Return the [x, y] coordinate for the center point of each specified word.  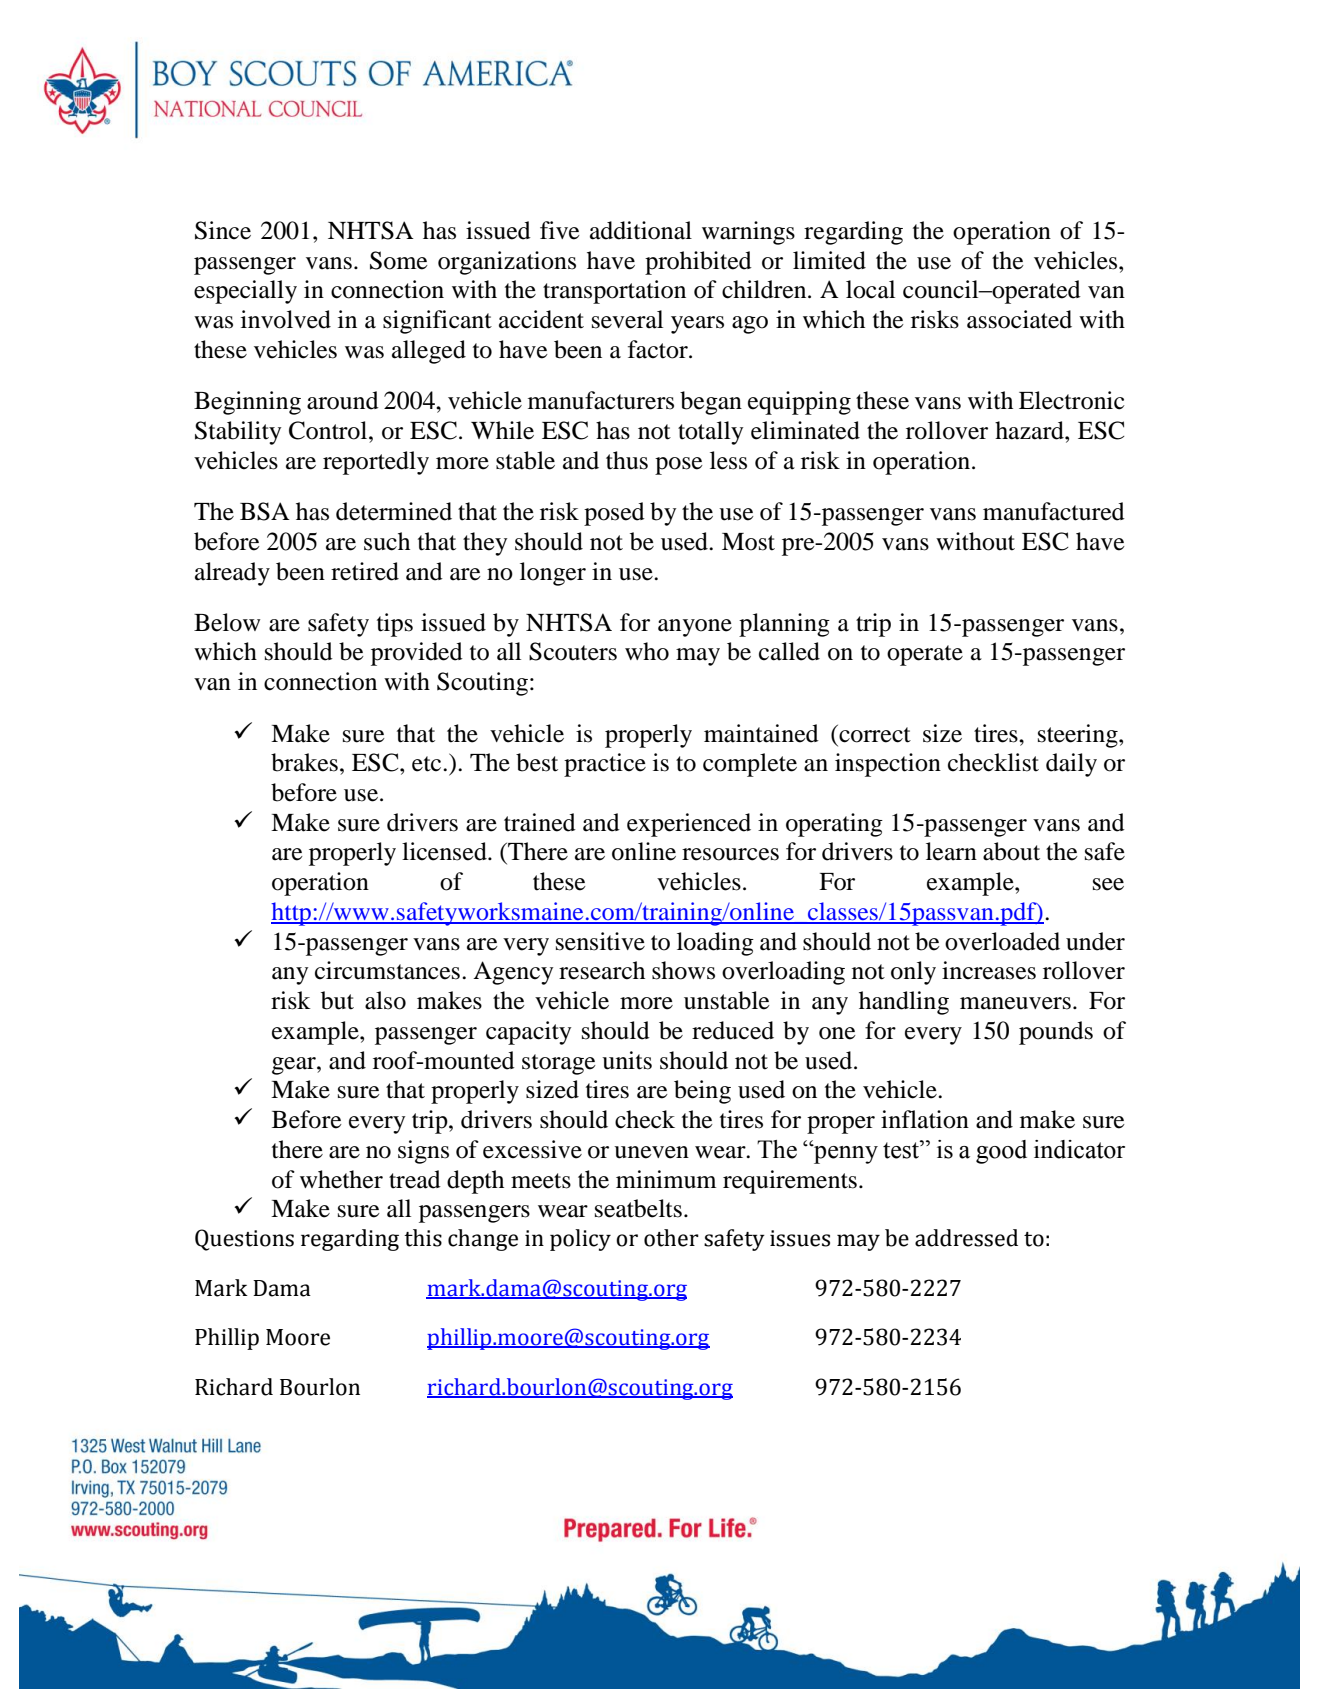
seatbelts [638, 1208]
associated [1019, 319]
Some [399, 260]
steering [1079, 736]
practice [605, 765]
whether [341, 1179]
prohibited [698, 263]
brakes [304, 762]
